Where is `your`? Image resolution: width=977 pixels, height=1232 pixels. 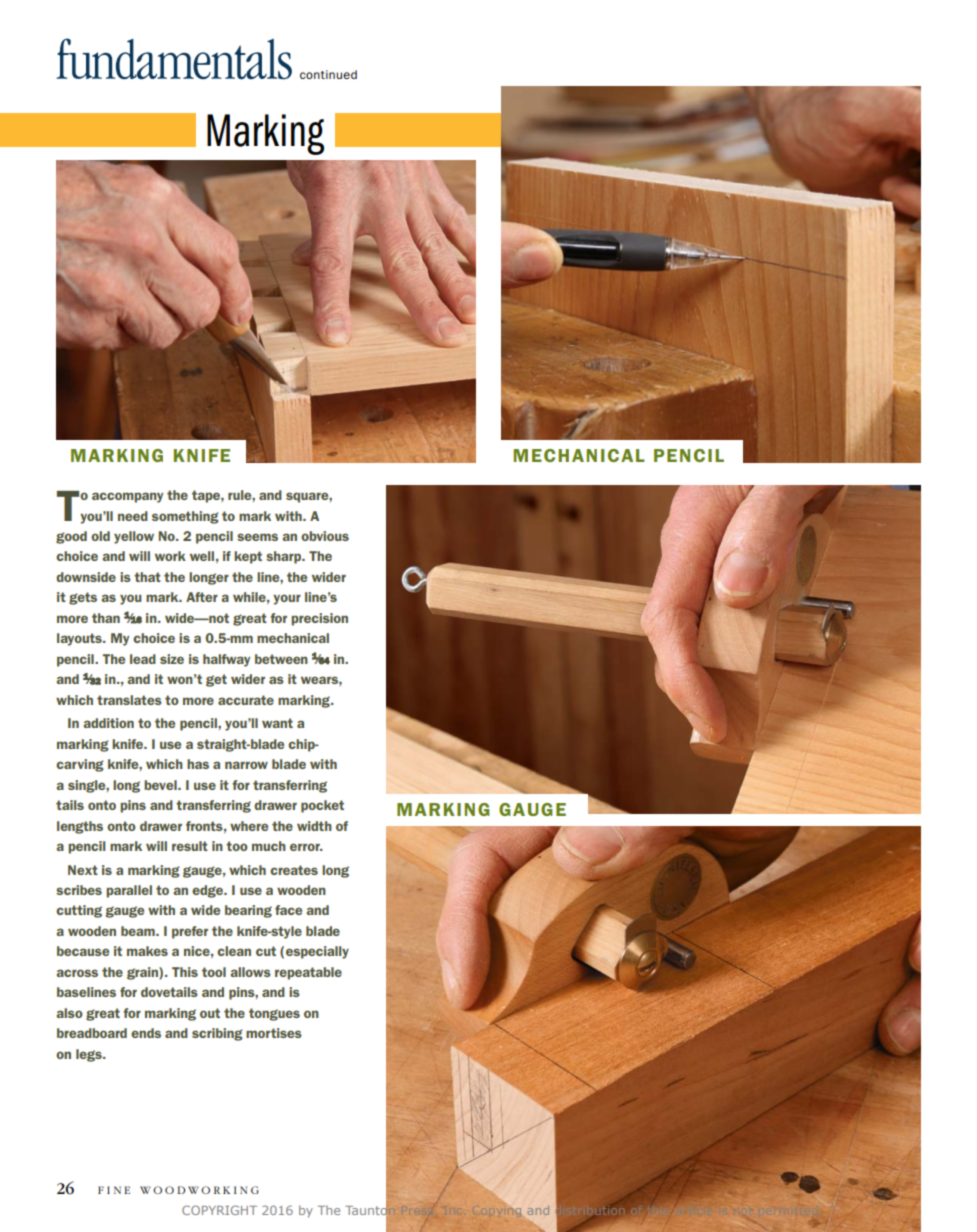
your is located at coordinates (287, 599).
